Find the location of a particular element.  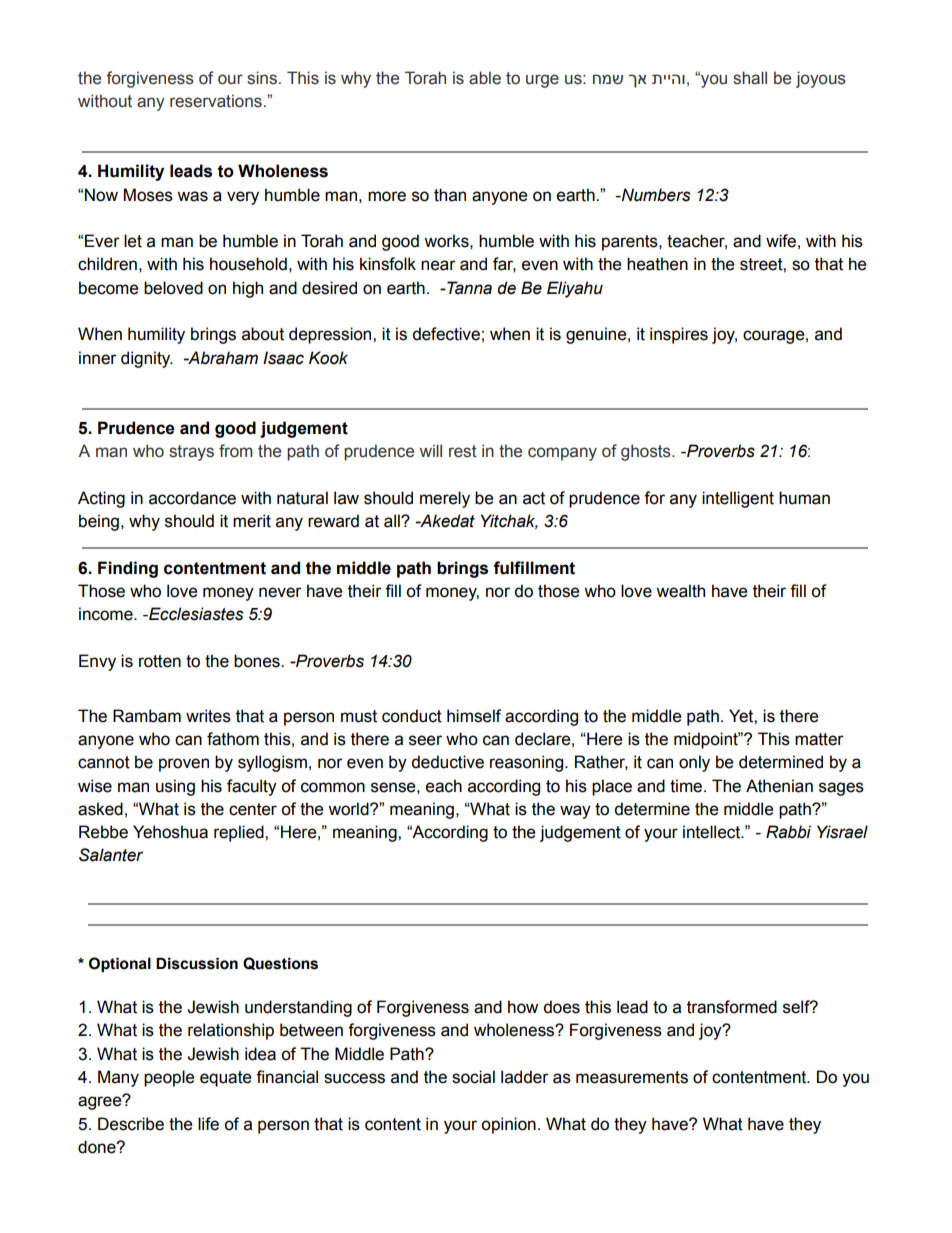

shall is located at coordinates (750, 78).
